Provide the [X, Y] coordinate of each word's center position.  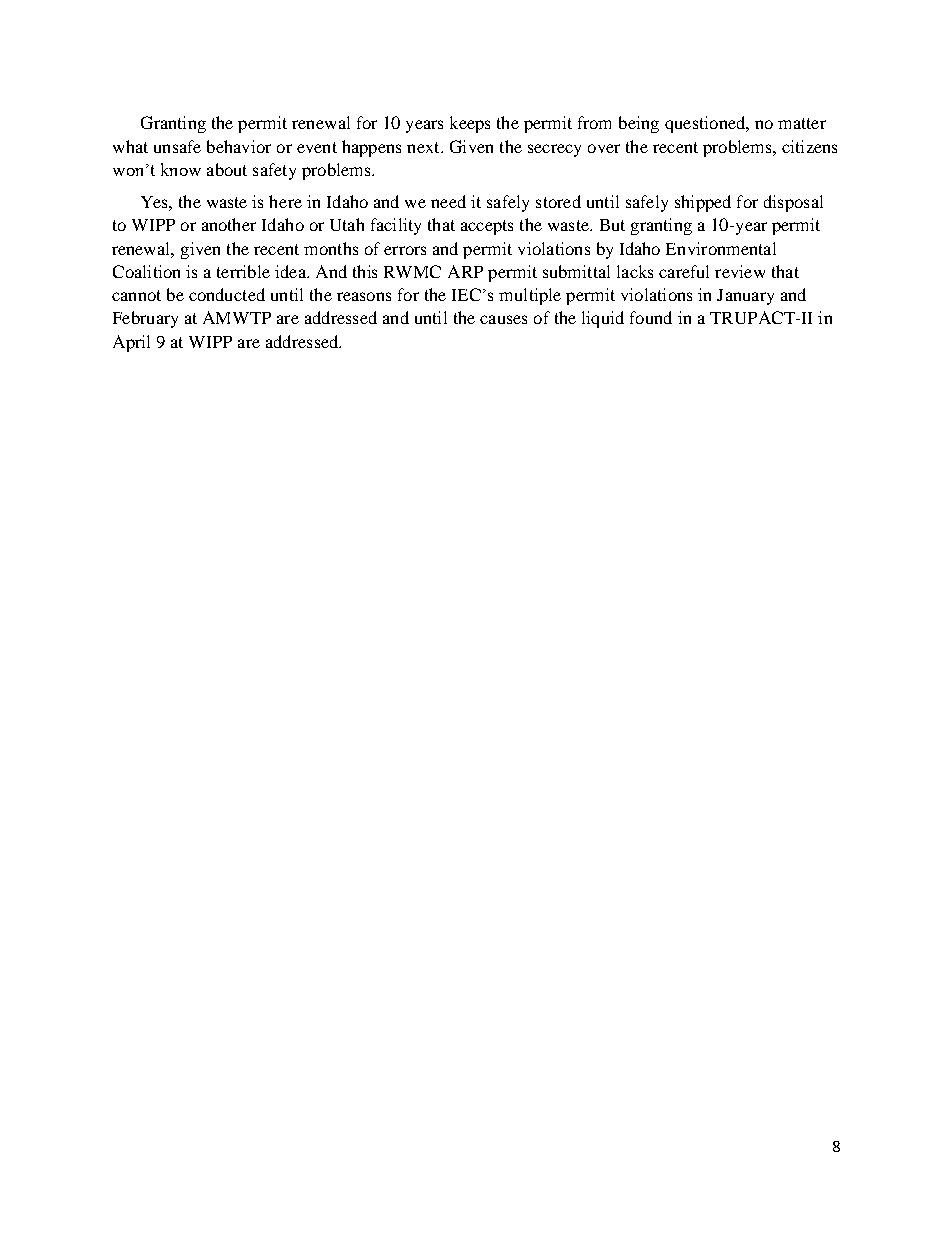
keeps [470, 124]
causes [503, 319]
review [740, 271]
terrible [243, 271]
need [448, 201]
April [131, 343]
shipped [703, 203]
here [285, 201]
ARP [465, 271]
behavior [239, 146]
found [651, 317]
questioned [706, 124]
